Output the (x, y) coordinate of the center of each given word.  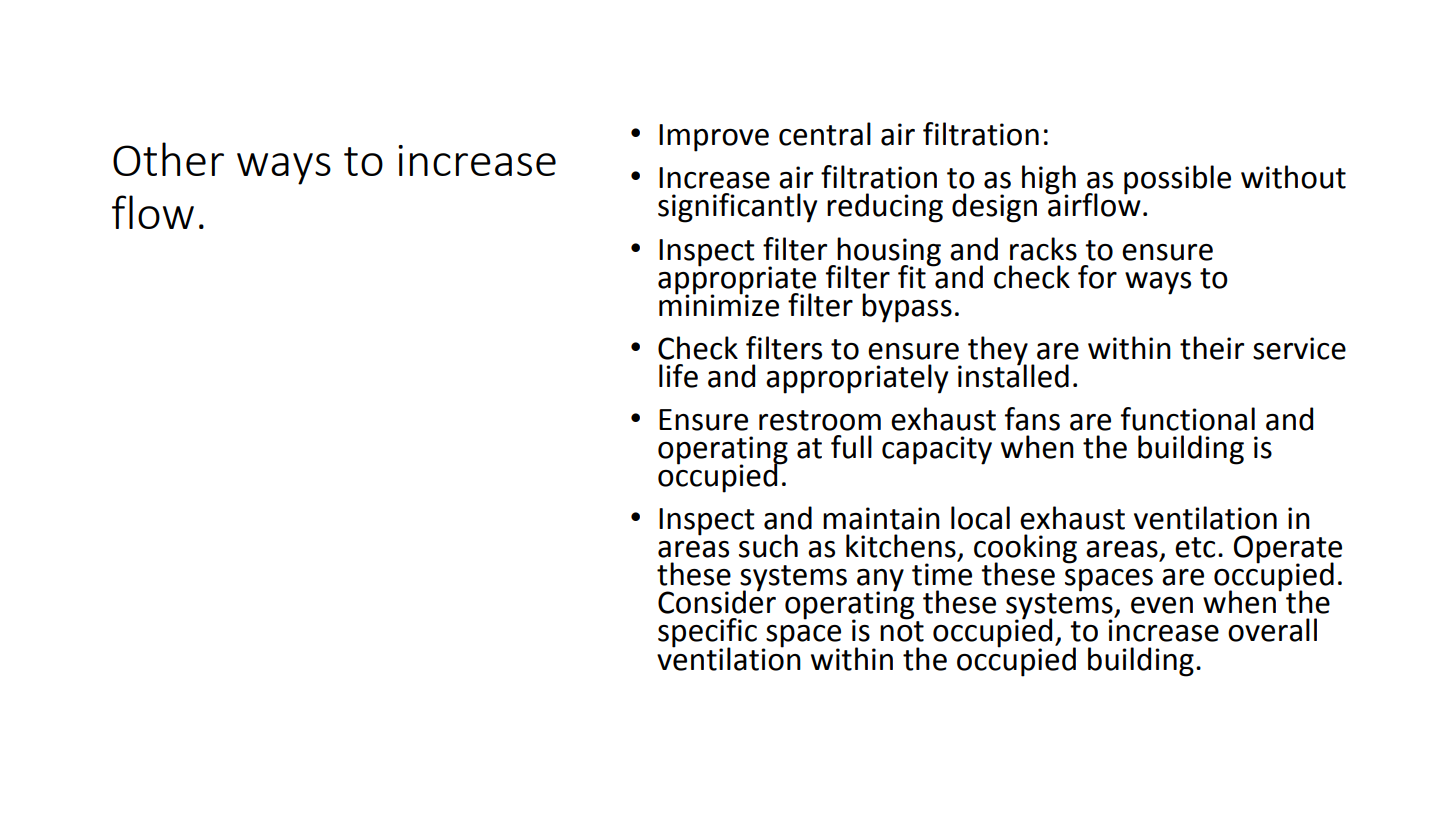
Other (168, 159)
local (980, 518)
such (768, 546)
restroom (820, 420)
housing (888, 252)
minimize (719, 304)
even (1162, 605)
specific (707, 634)
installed (1013, 374)
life (678, 376)
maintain (881, 518)
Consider (717, 601)
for (1097, 277)
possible (1177, 180)
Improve (714, 138)
